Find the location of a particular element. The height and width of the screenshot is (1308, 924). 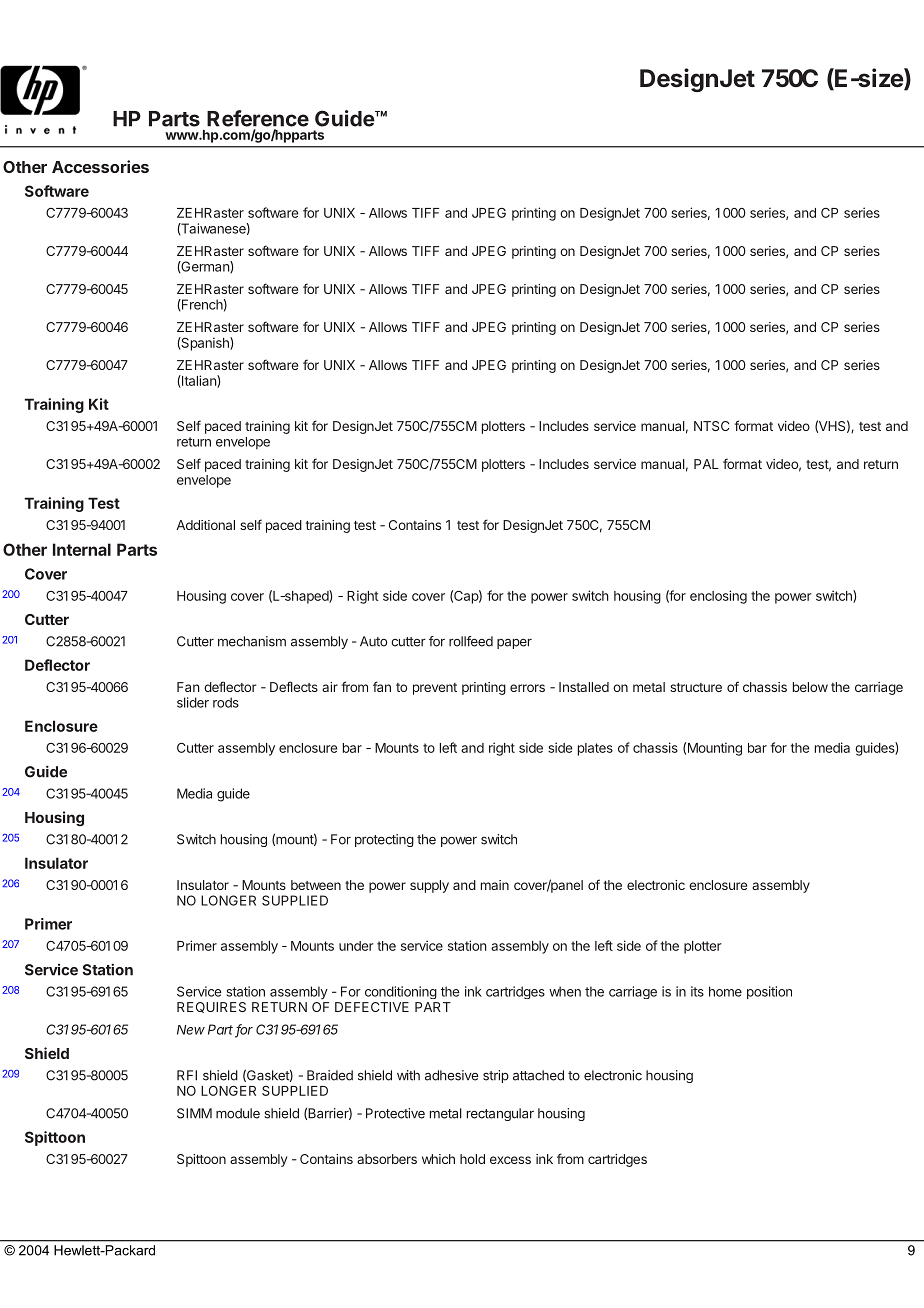

home is located at coordinates (725, 991).
